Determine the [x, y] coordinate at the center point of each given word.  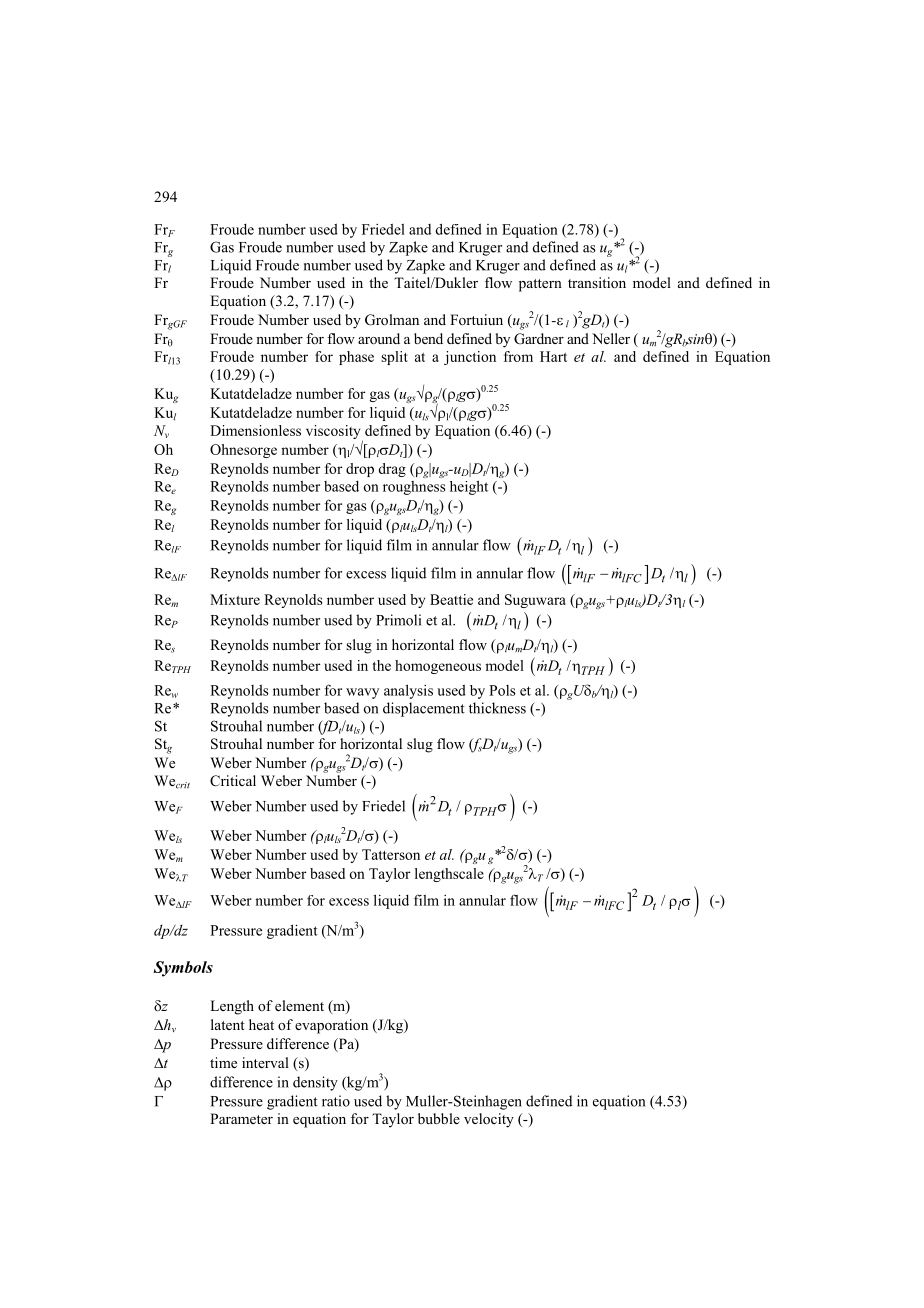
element [299, 1005]
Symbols [183, 969]
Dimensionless [255, 430]
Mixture [235, 599]
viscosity [334, 433]
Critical [233, 781]
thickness [497, 708]
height [469, 487]
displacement [424, 709]
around [379, 339]
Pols [502, 690]
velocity [489, 1120]
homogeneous [438, 667]
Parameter [241, 1118]
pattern [540, 285]
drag [392, 470]
